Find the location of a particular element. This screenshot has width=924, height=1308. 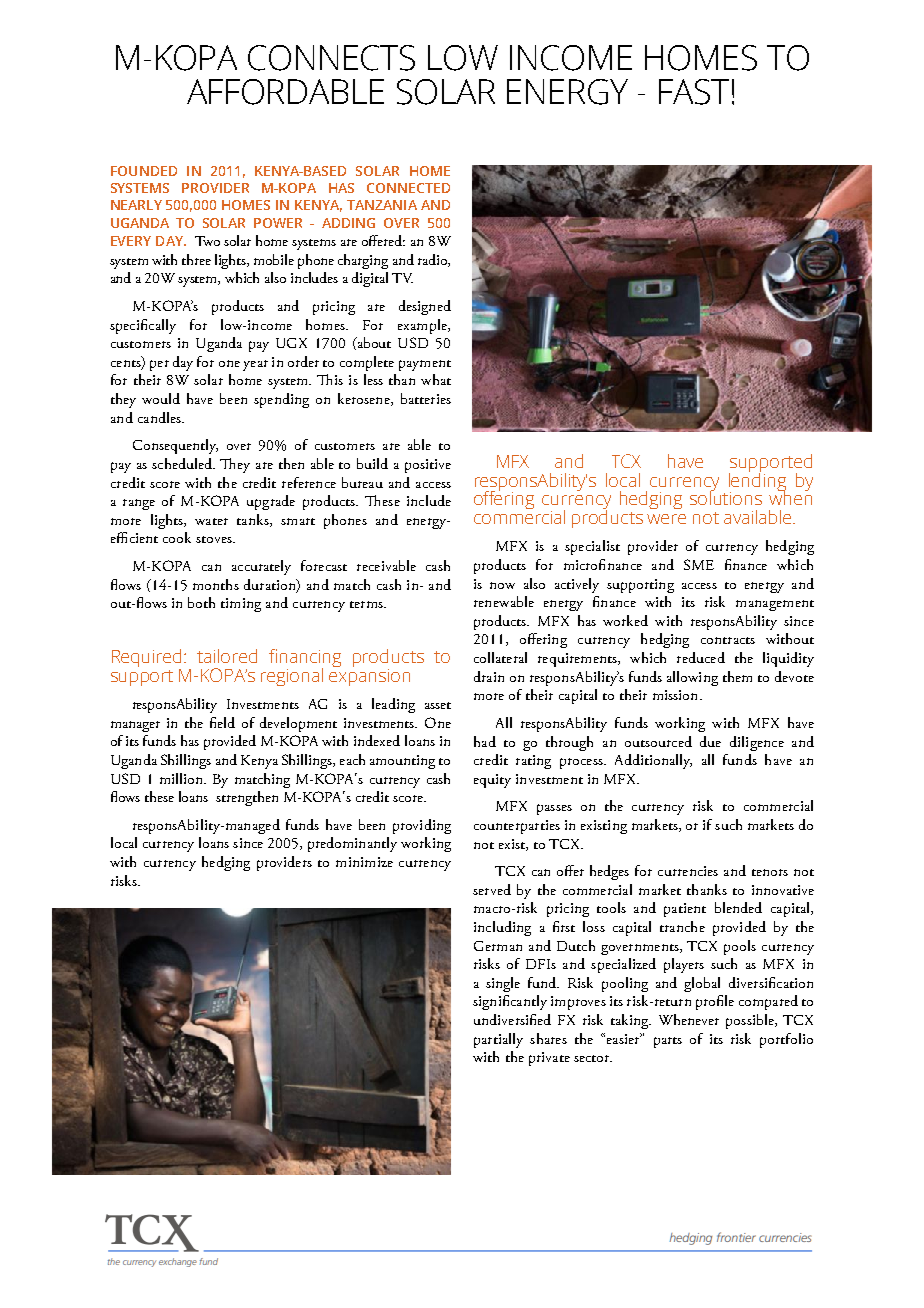

CONNECTED is located at coordinates (408, 188).
